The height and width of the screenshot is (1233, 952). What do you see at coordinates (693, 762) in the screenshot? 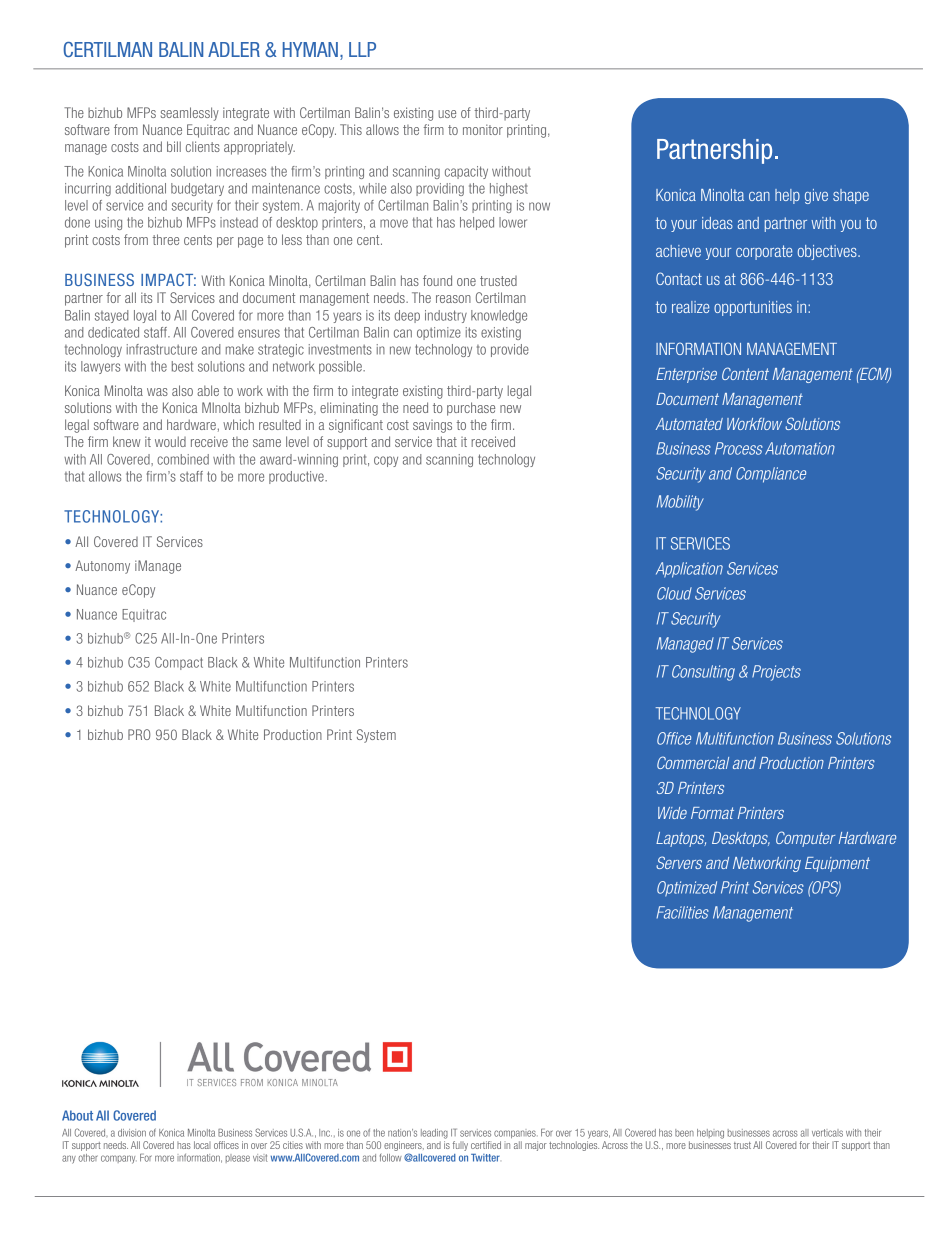
I see `Commercial` at bounding box center [693, 762].
